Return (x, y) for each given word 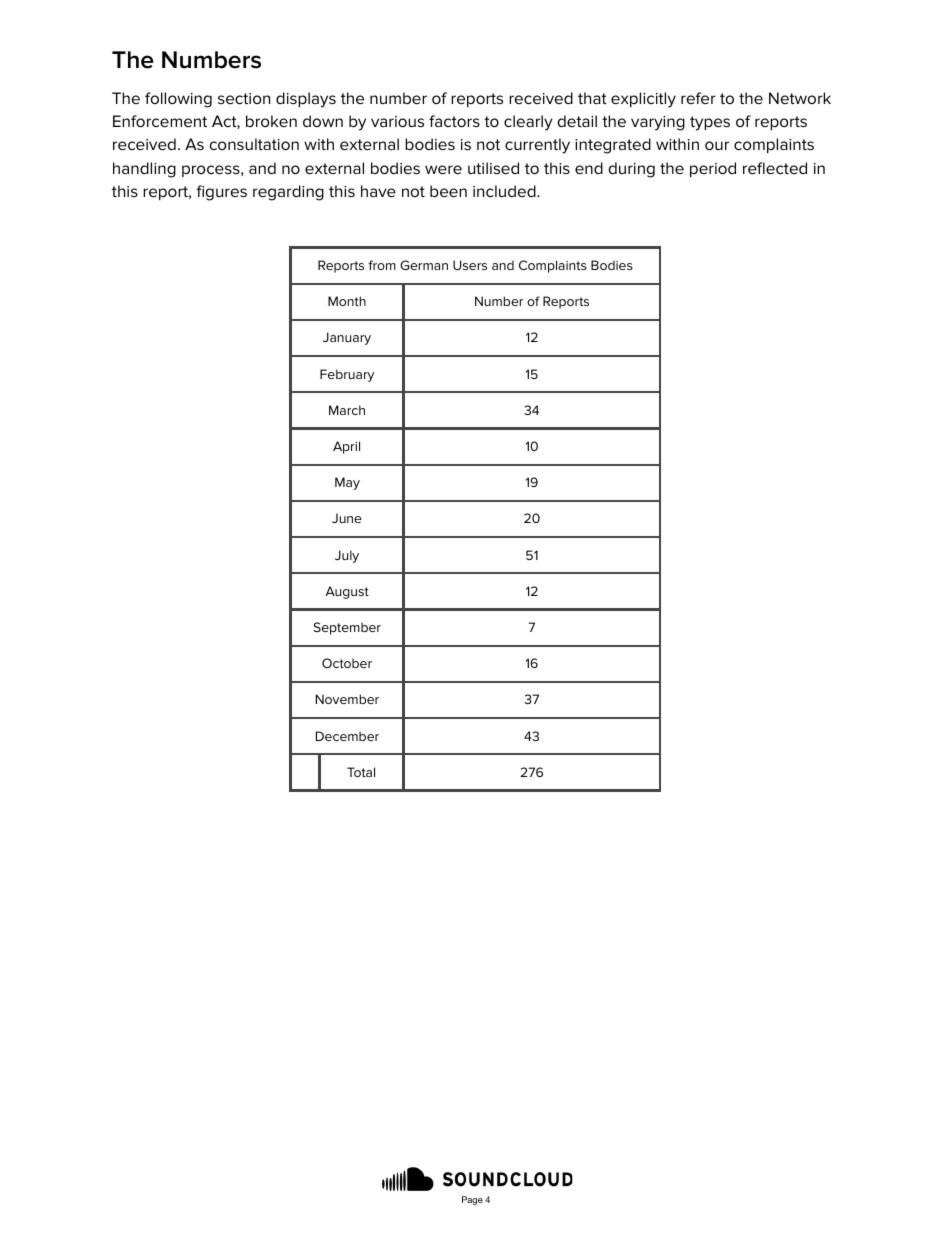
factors (454, 121)
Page (472, 1200)
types (710, 123)
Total (361, 772)
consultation (254, 144)
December (347, 736)
